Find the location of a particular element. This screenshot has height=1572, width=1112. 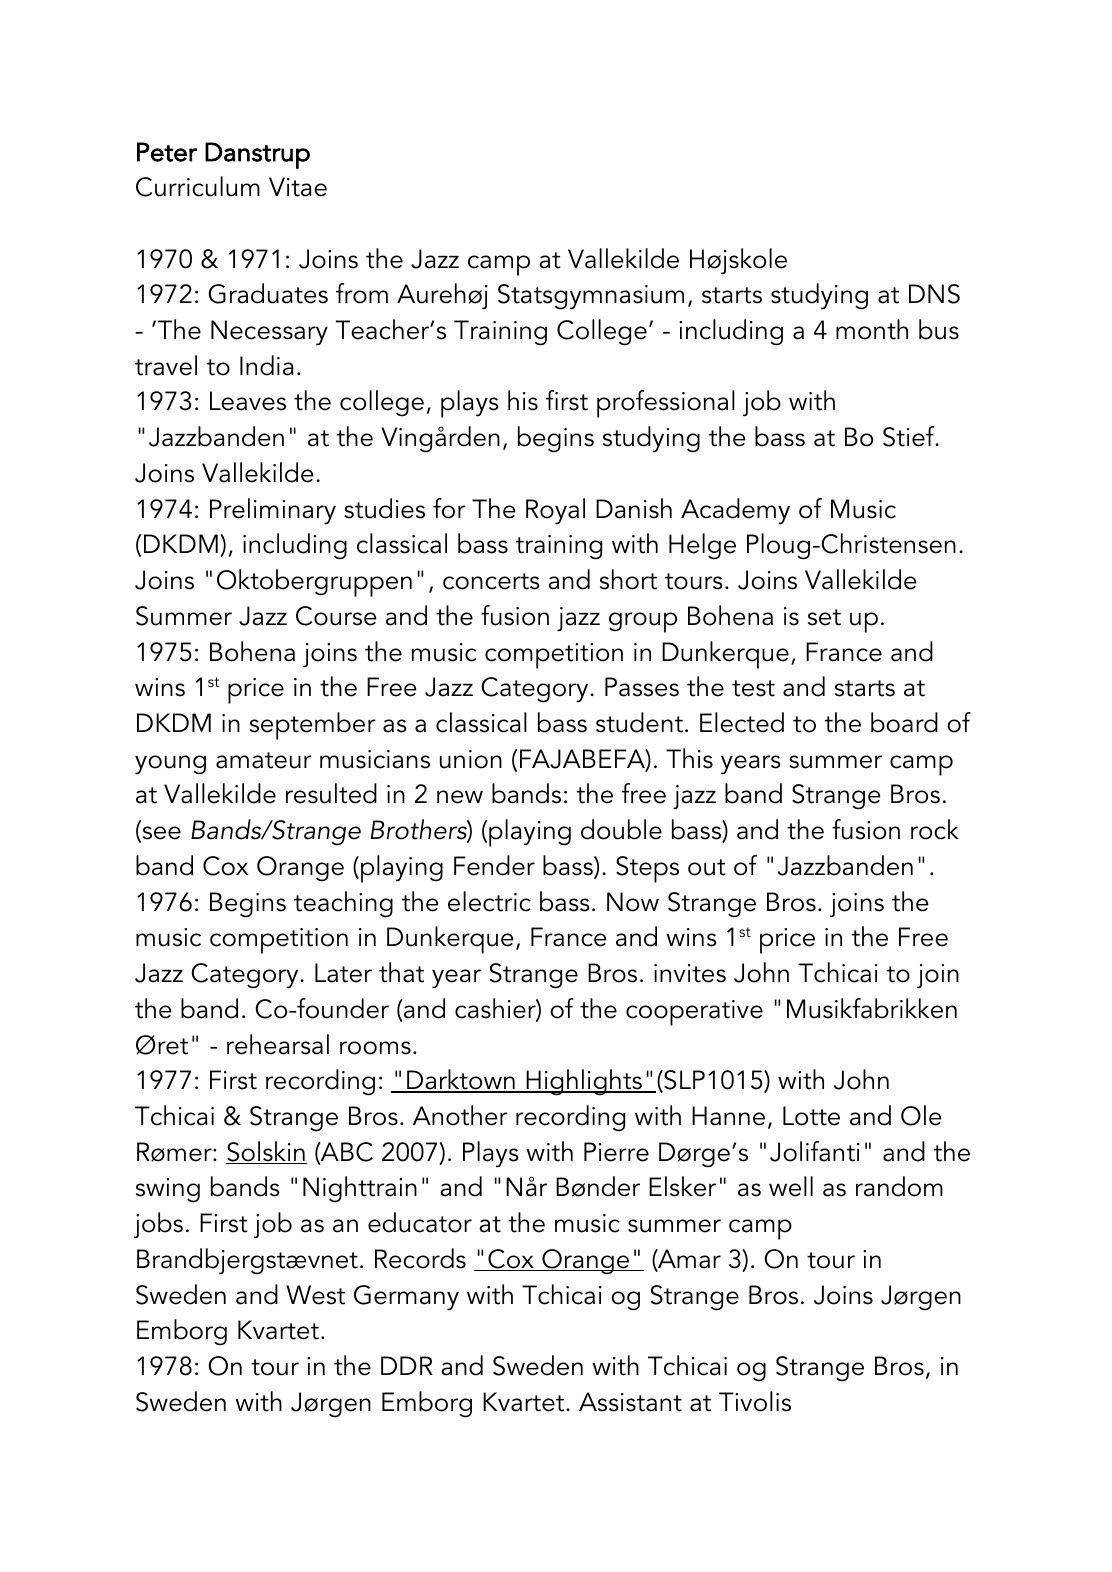

board is located at coordinates (904, 722).
